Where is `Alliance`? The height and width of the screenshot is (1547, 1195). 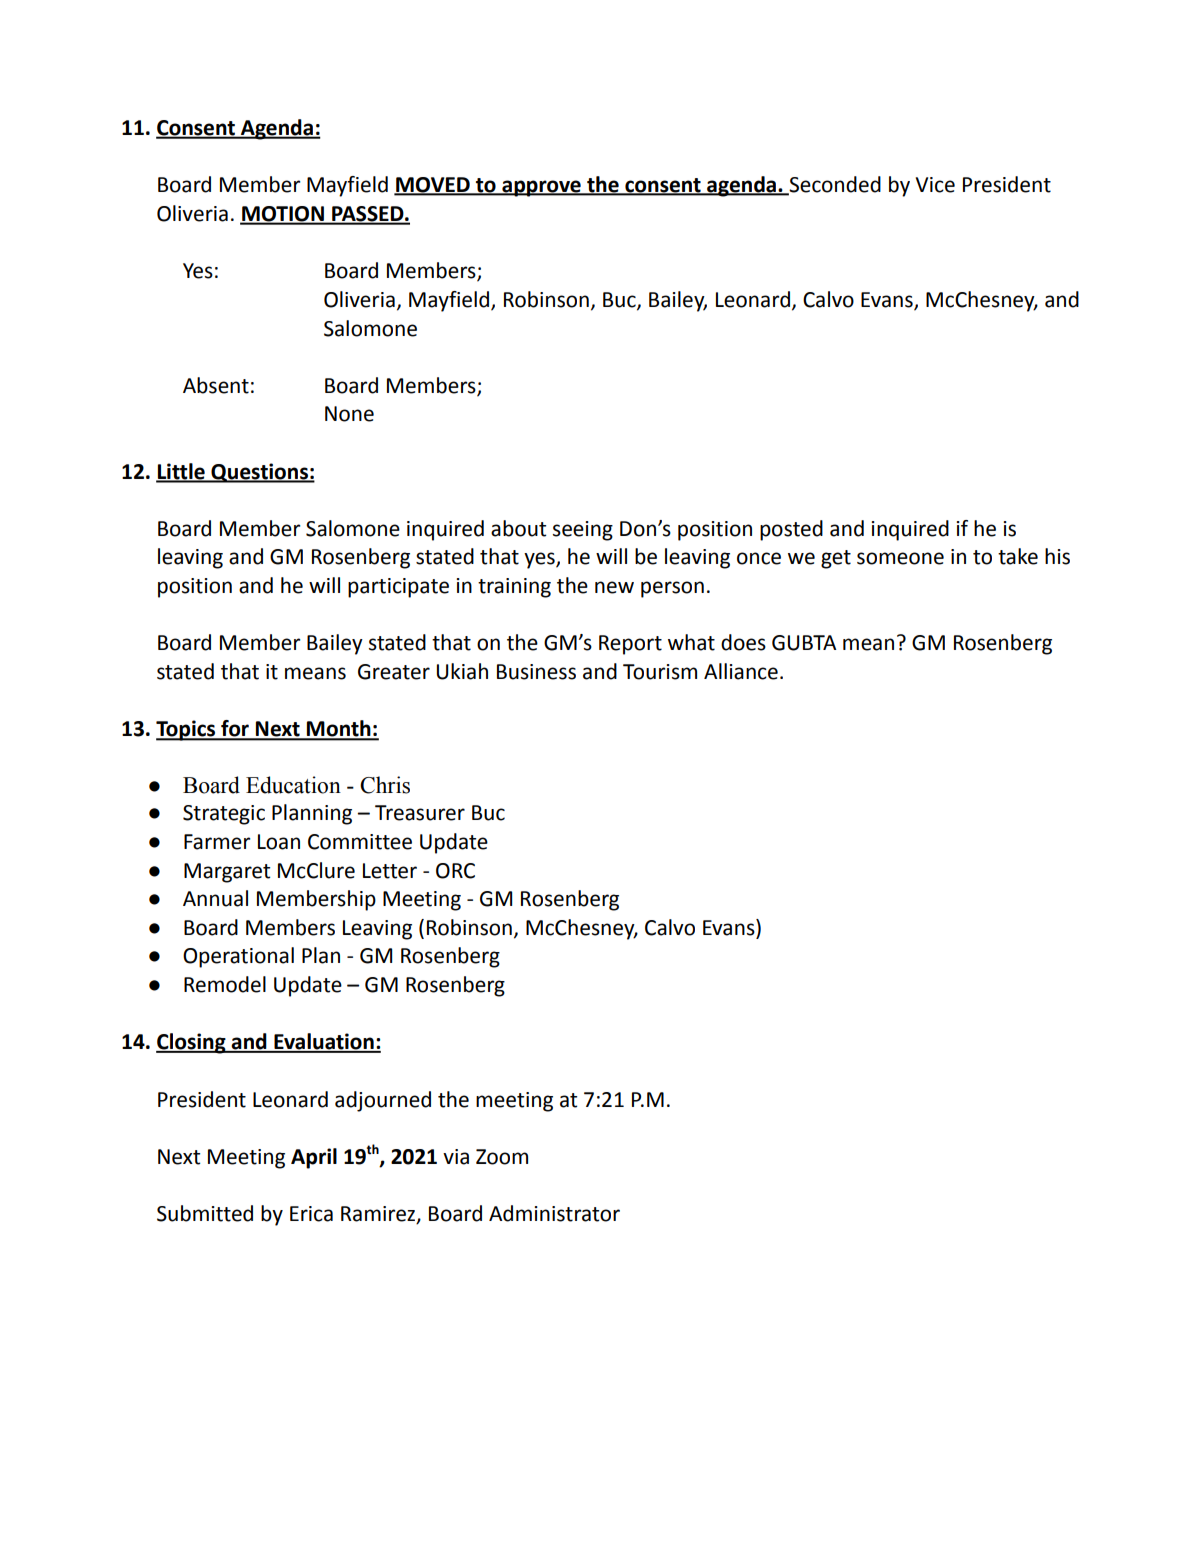 Alliance is located at coordinates (741, 671).
